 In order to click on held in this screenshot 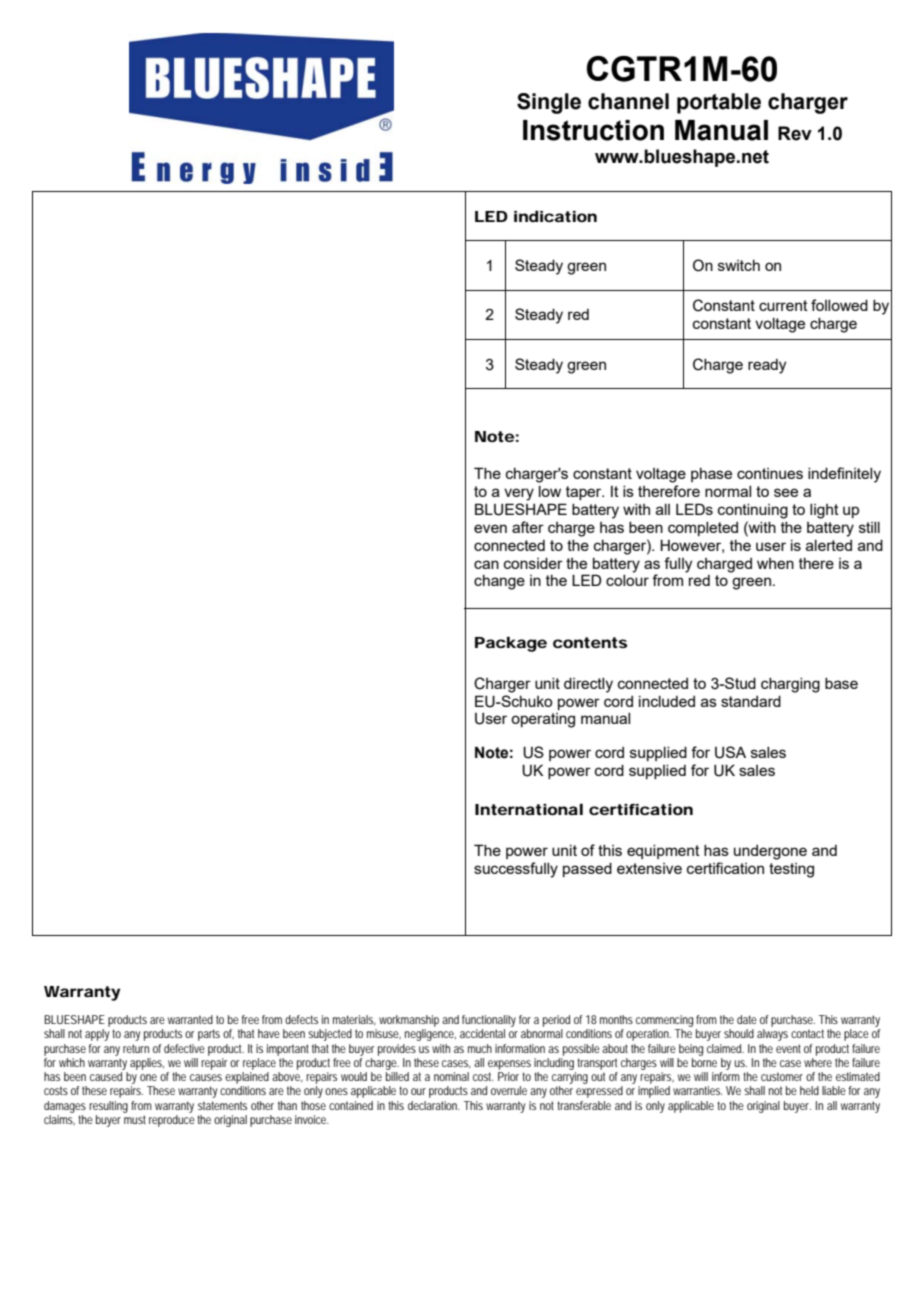, I will do `click(809, 1090)`.
